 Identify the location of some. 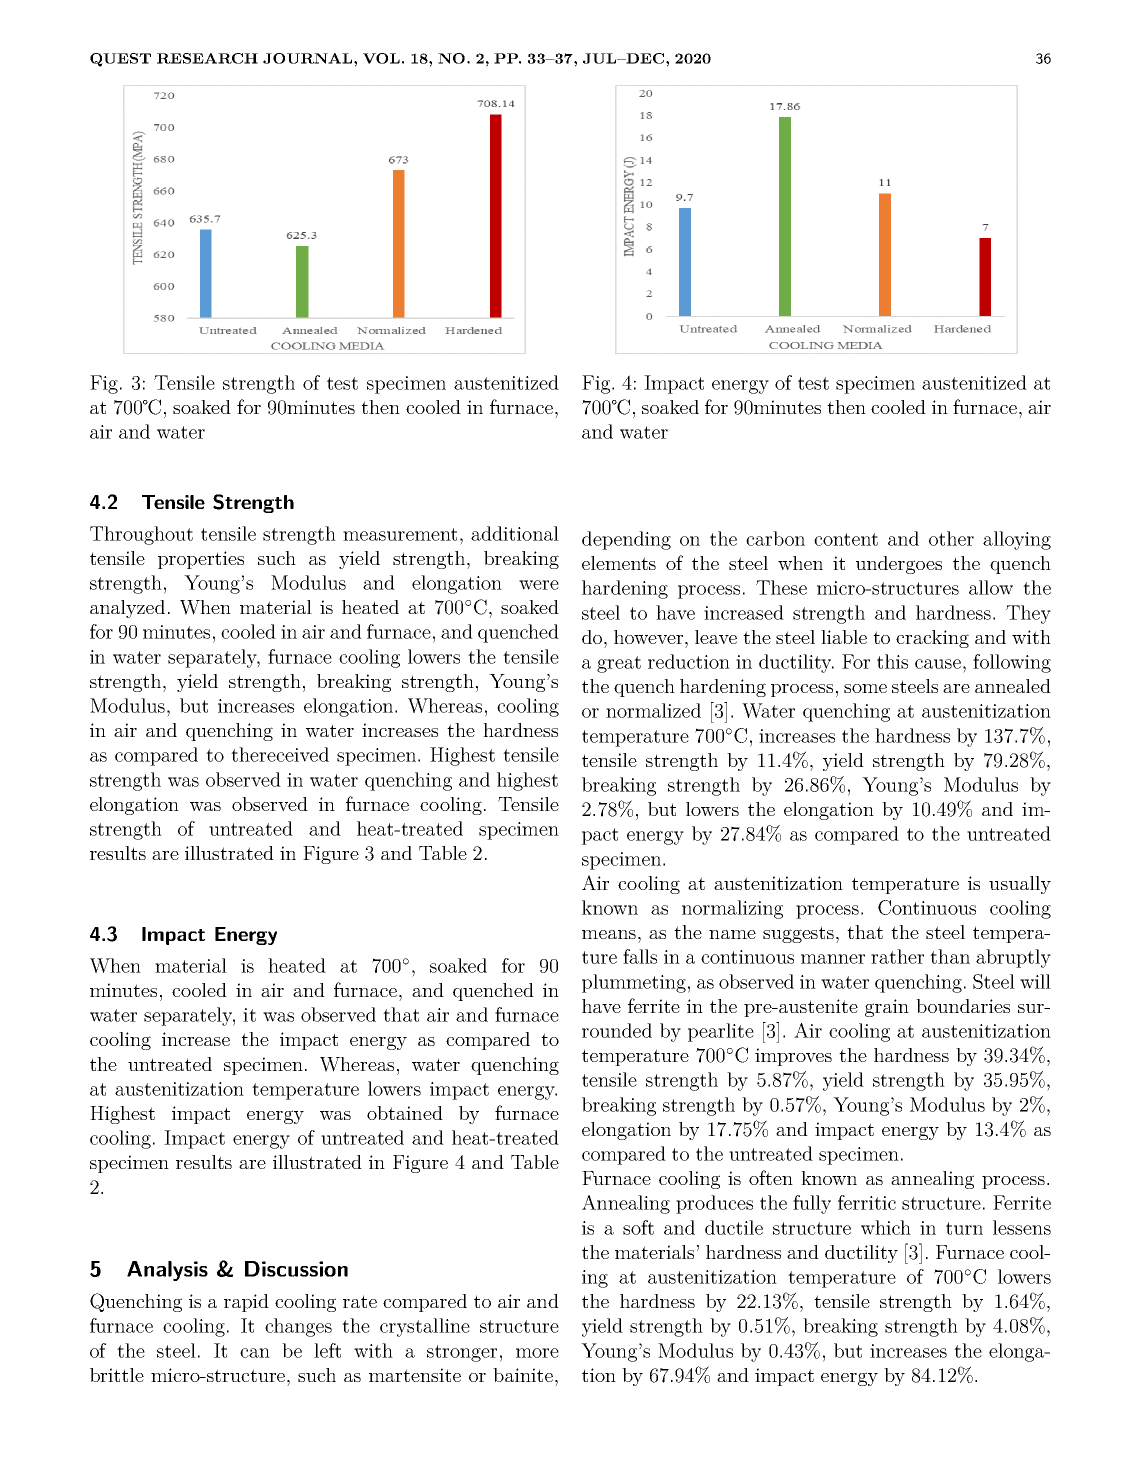
(865, 688).
